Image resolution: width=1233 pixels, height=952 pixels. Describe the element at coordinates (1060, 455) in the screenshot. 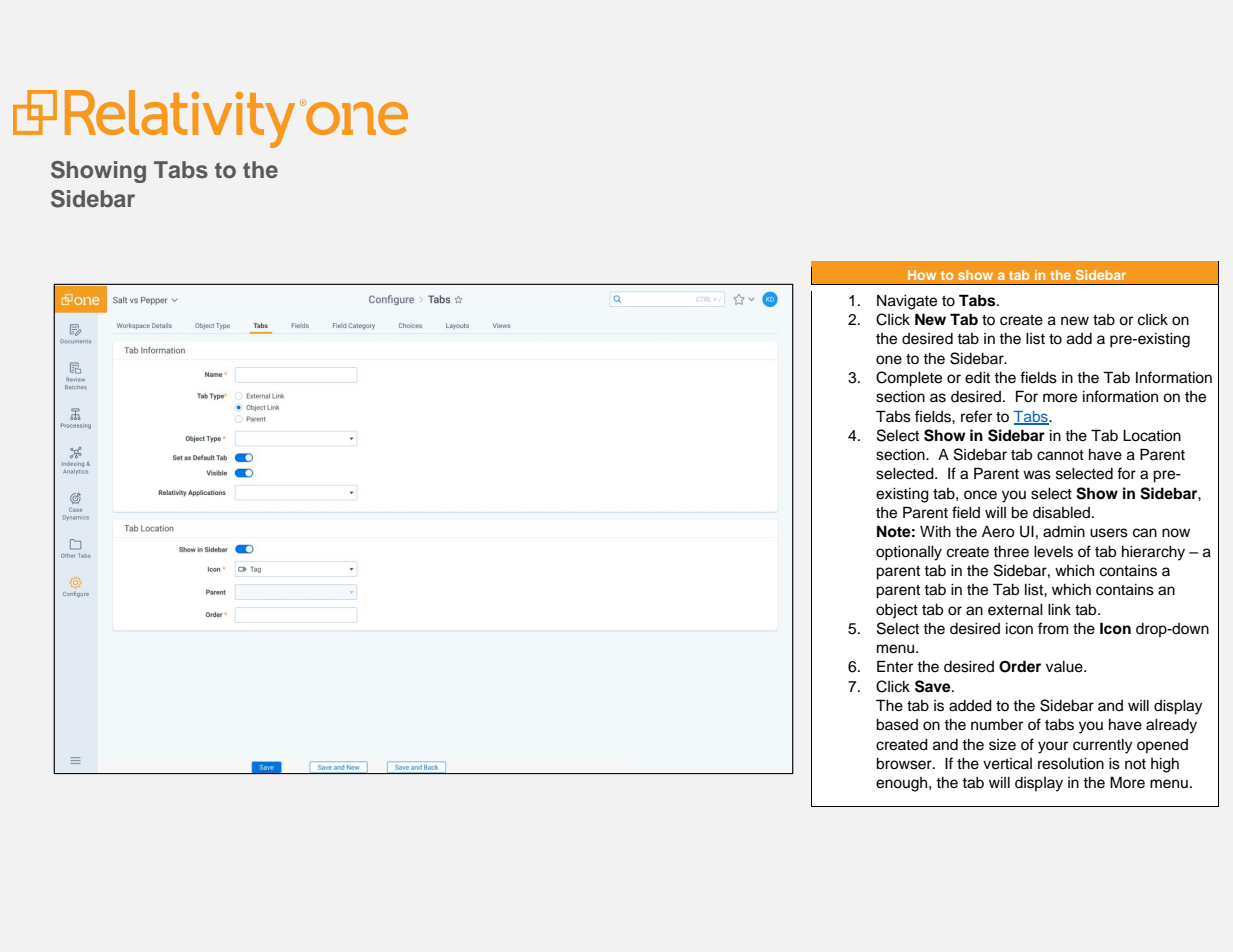

I see `cannot` at that location.
